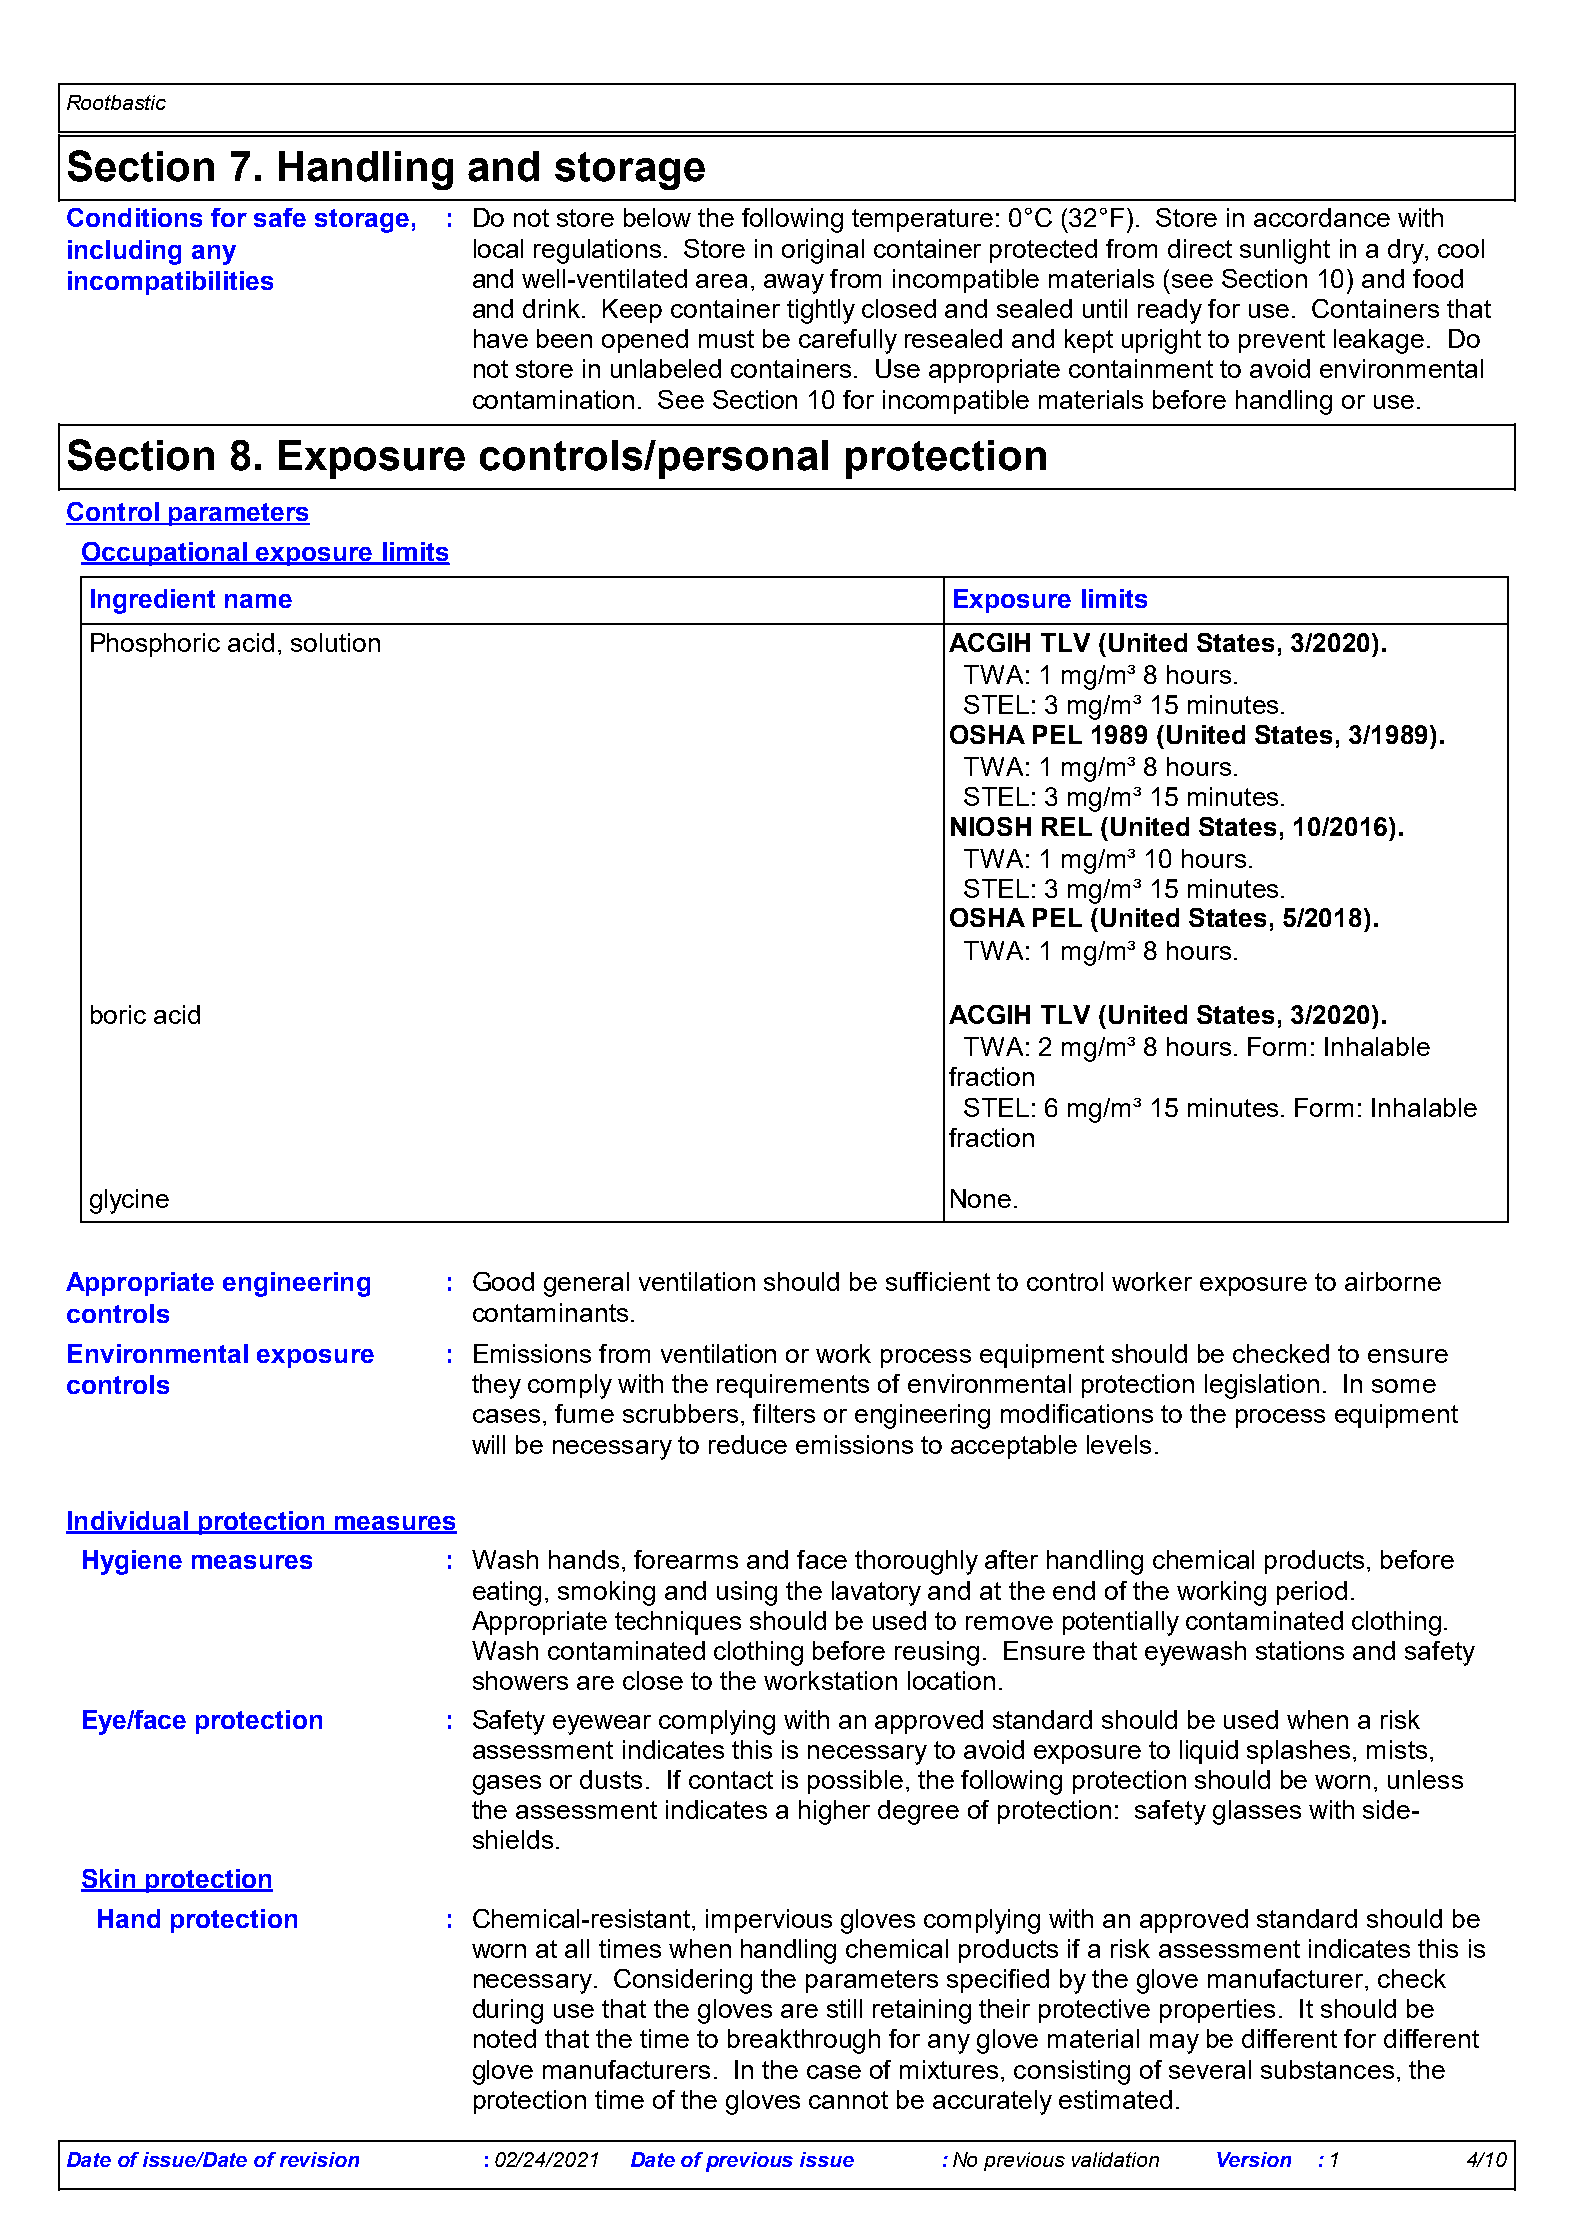  What do you see at coordinates (1300, 1650) in the screenshot?
I see `stations` at bounding box center [1300, 1650].
